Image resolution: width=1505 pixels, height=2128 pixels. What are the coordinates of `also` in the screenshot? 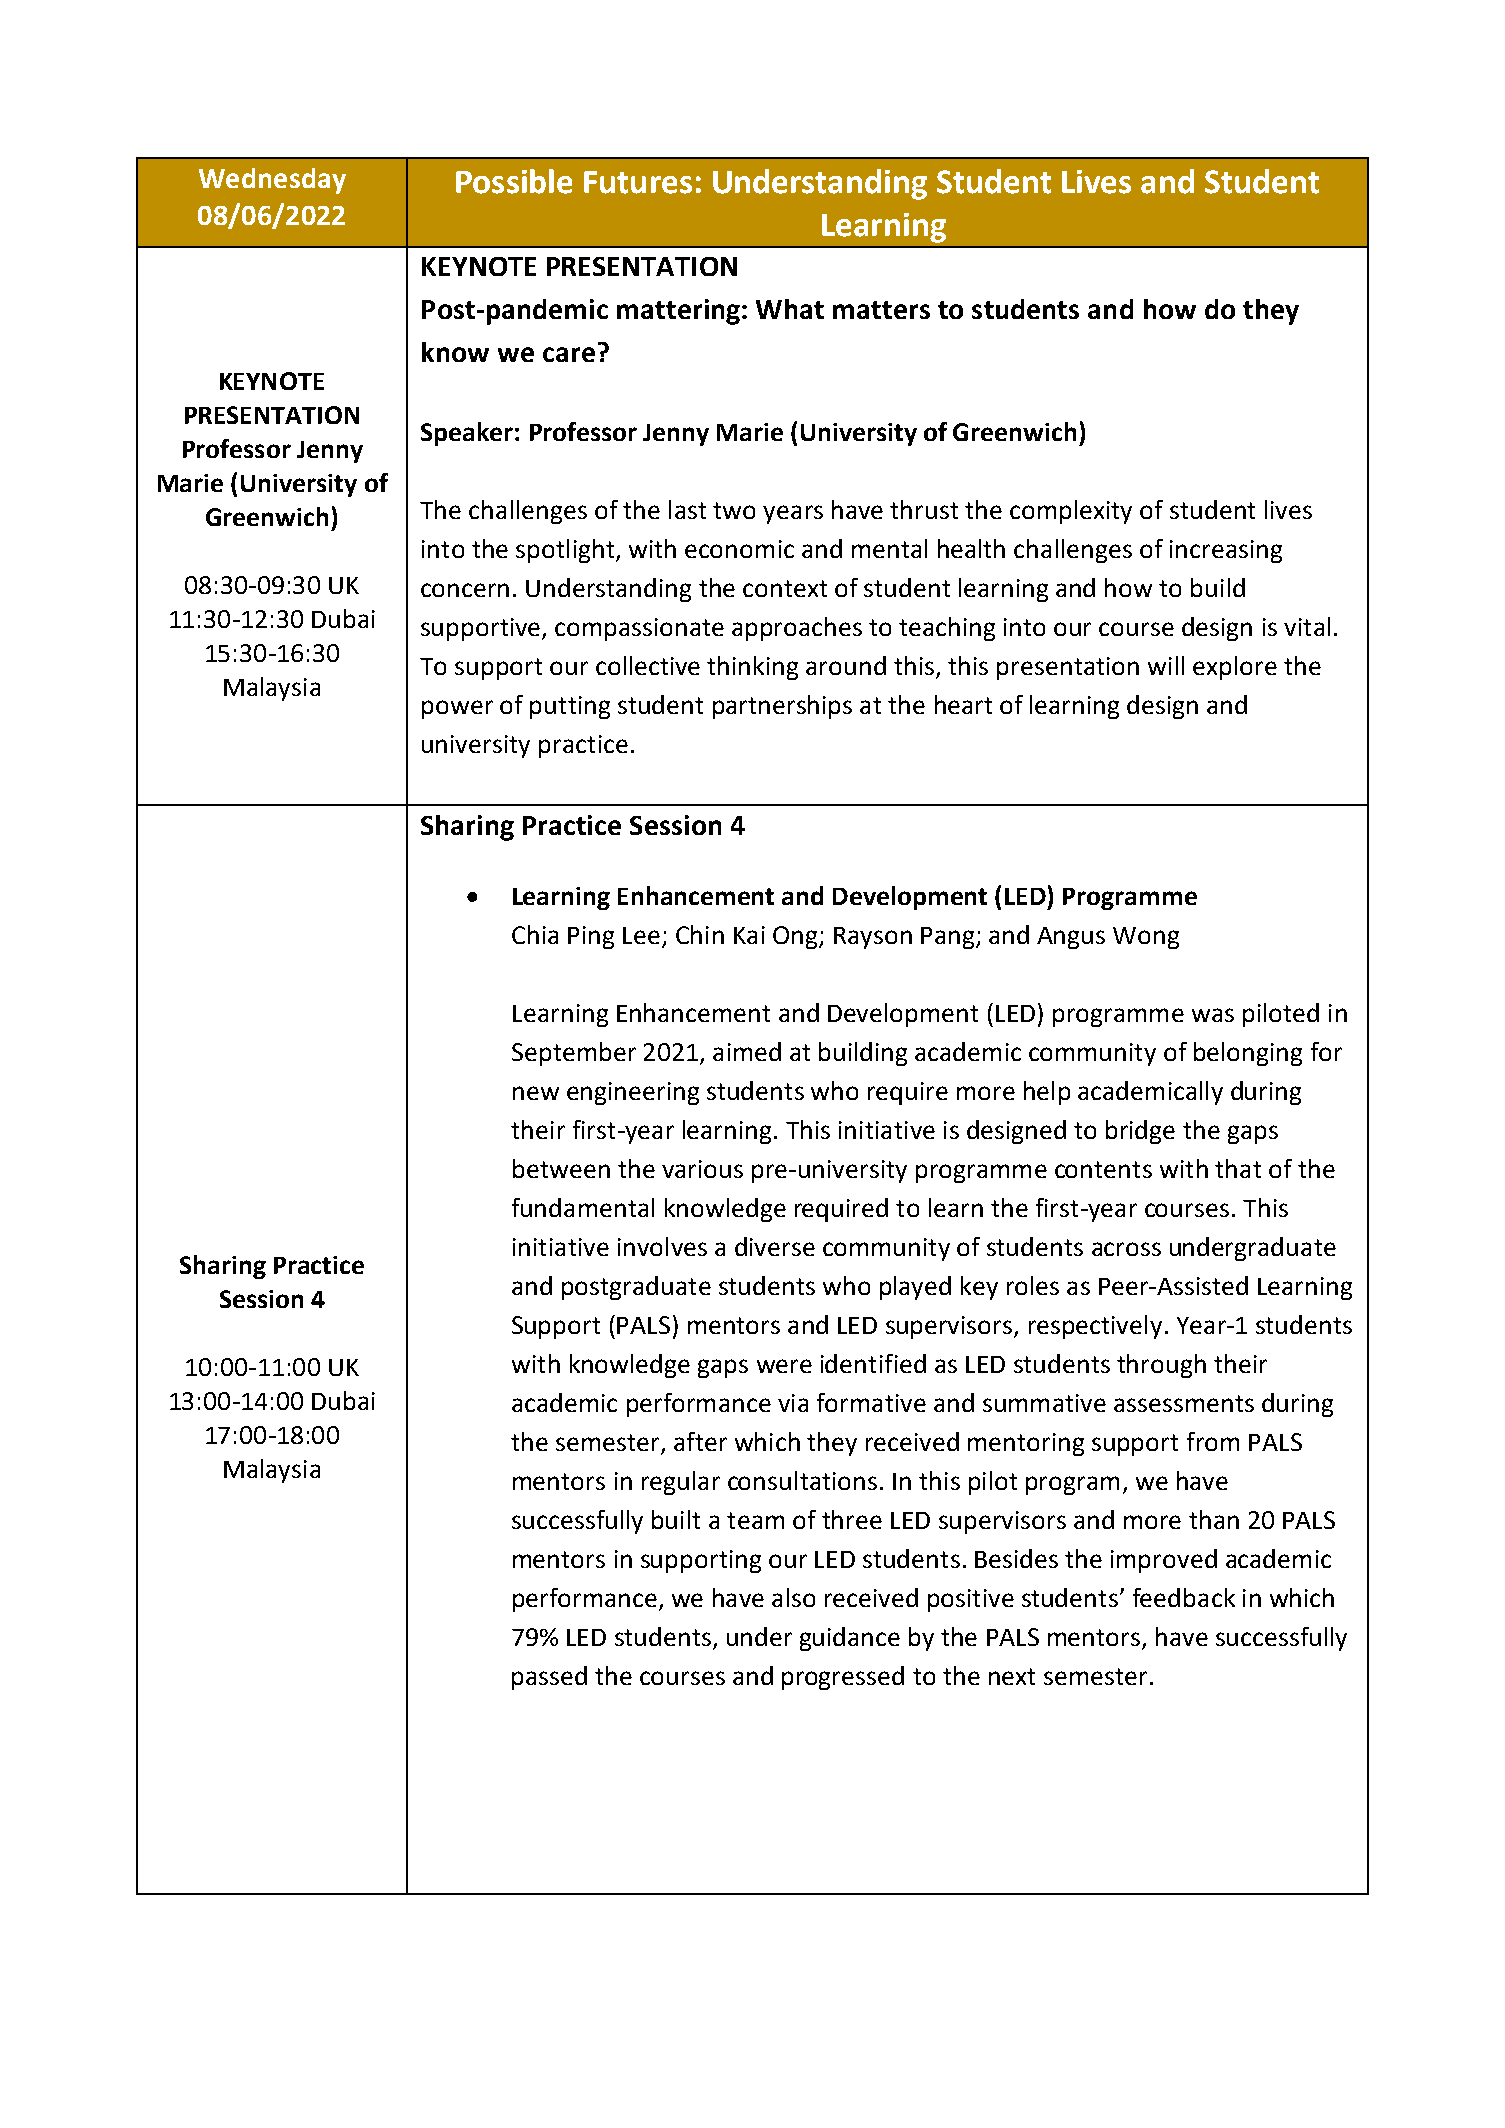 It's located at (793, 1597).
